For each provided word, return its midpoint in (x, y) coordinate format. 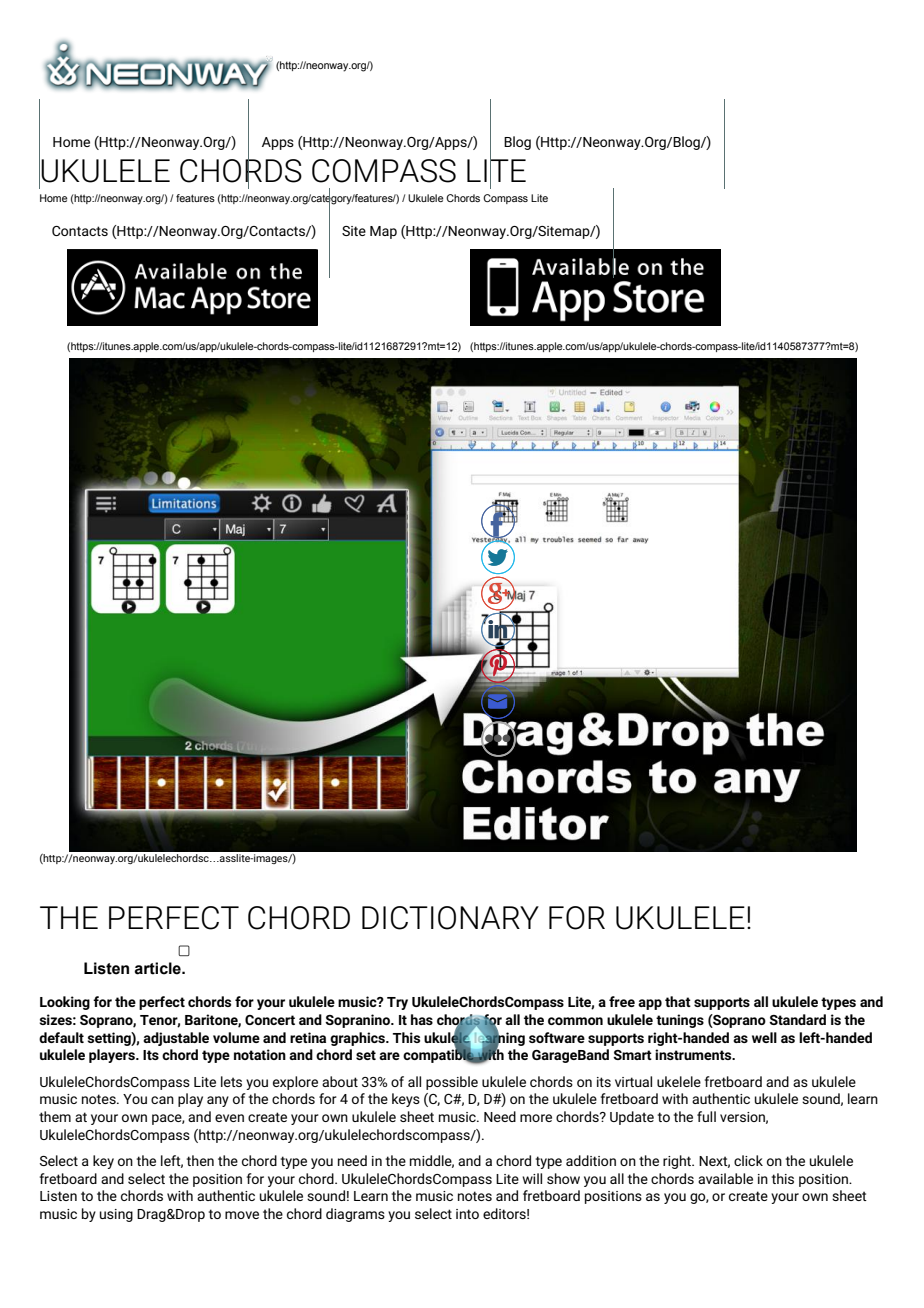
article (158, 968)
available (725, 1178)
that (678, 1001)
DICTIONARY (450, 918)
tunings (680, 1021)
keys (406, 1100)
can (162, 1100)
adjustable (176, 1039)
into (467, 1214)
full (706, 1116)
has (422, 1019)
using (116, 1215)
